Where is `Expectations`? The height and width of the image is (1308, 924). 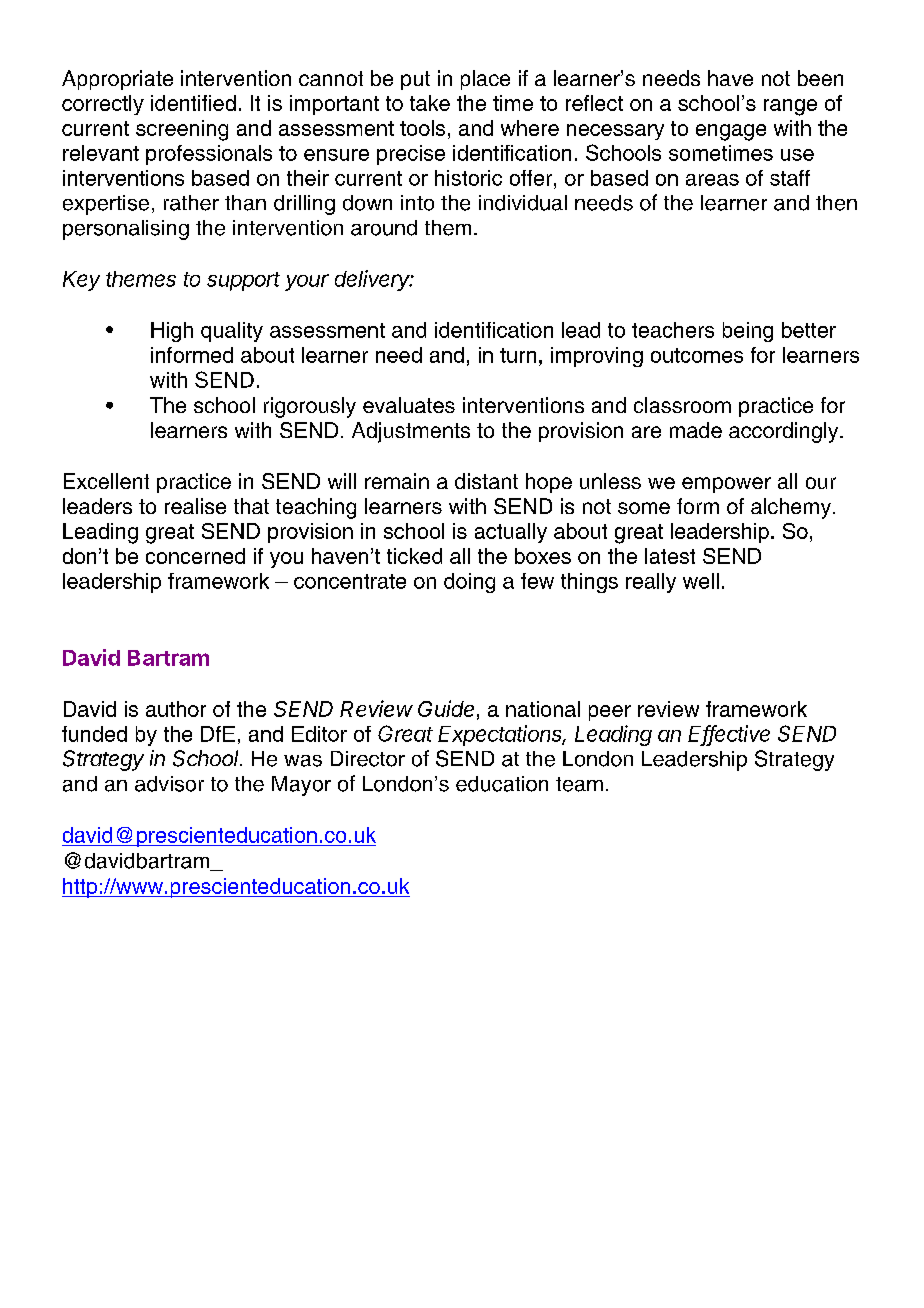 Expectations is located at coordinates (501, 735).
